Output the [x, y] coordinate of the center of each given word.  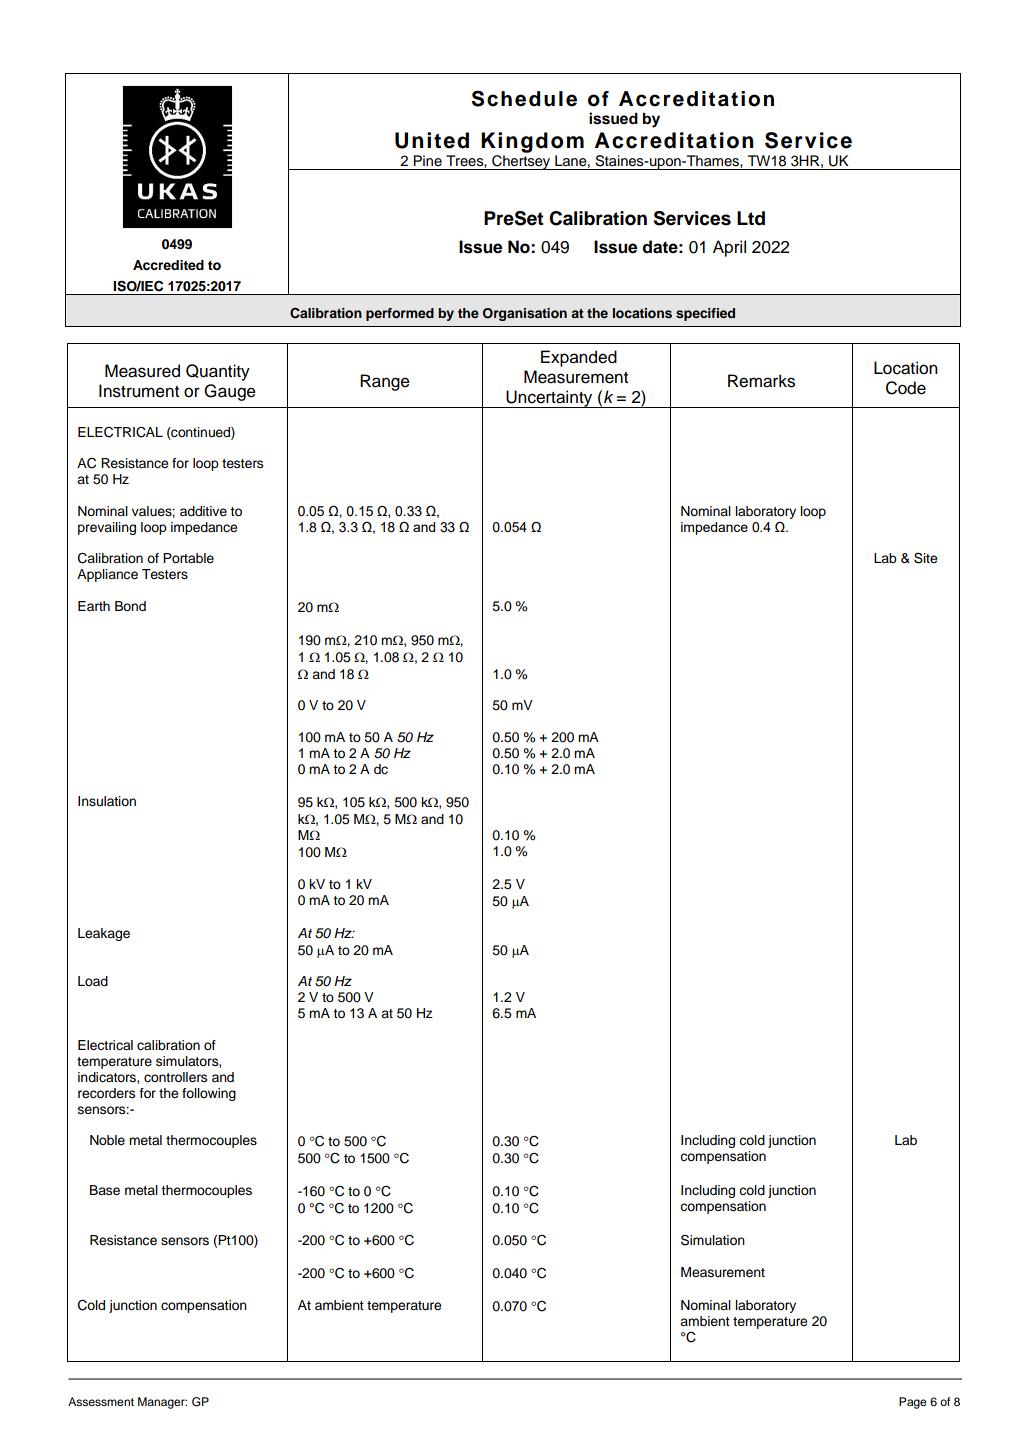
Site [925, 558]
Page [913, 1403]
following [209, 1094]
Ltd [751, 218]
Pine [428, 160]
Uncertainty [549, 399]
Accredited [168, 265]
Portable [188, 558]
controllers [175, 1077]
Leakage [104, 934]
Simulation [713, 1240]
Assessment [101, 1401]
